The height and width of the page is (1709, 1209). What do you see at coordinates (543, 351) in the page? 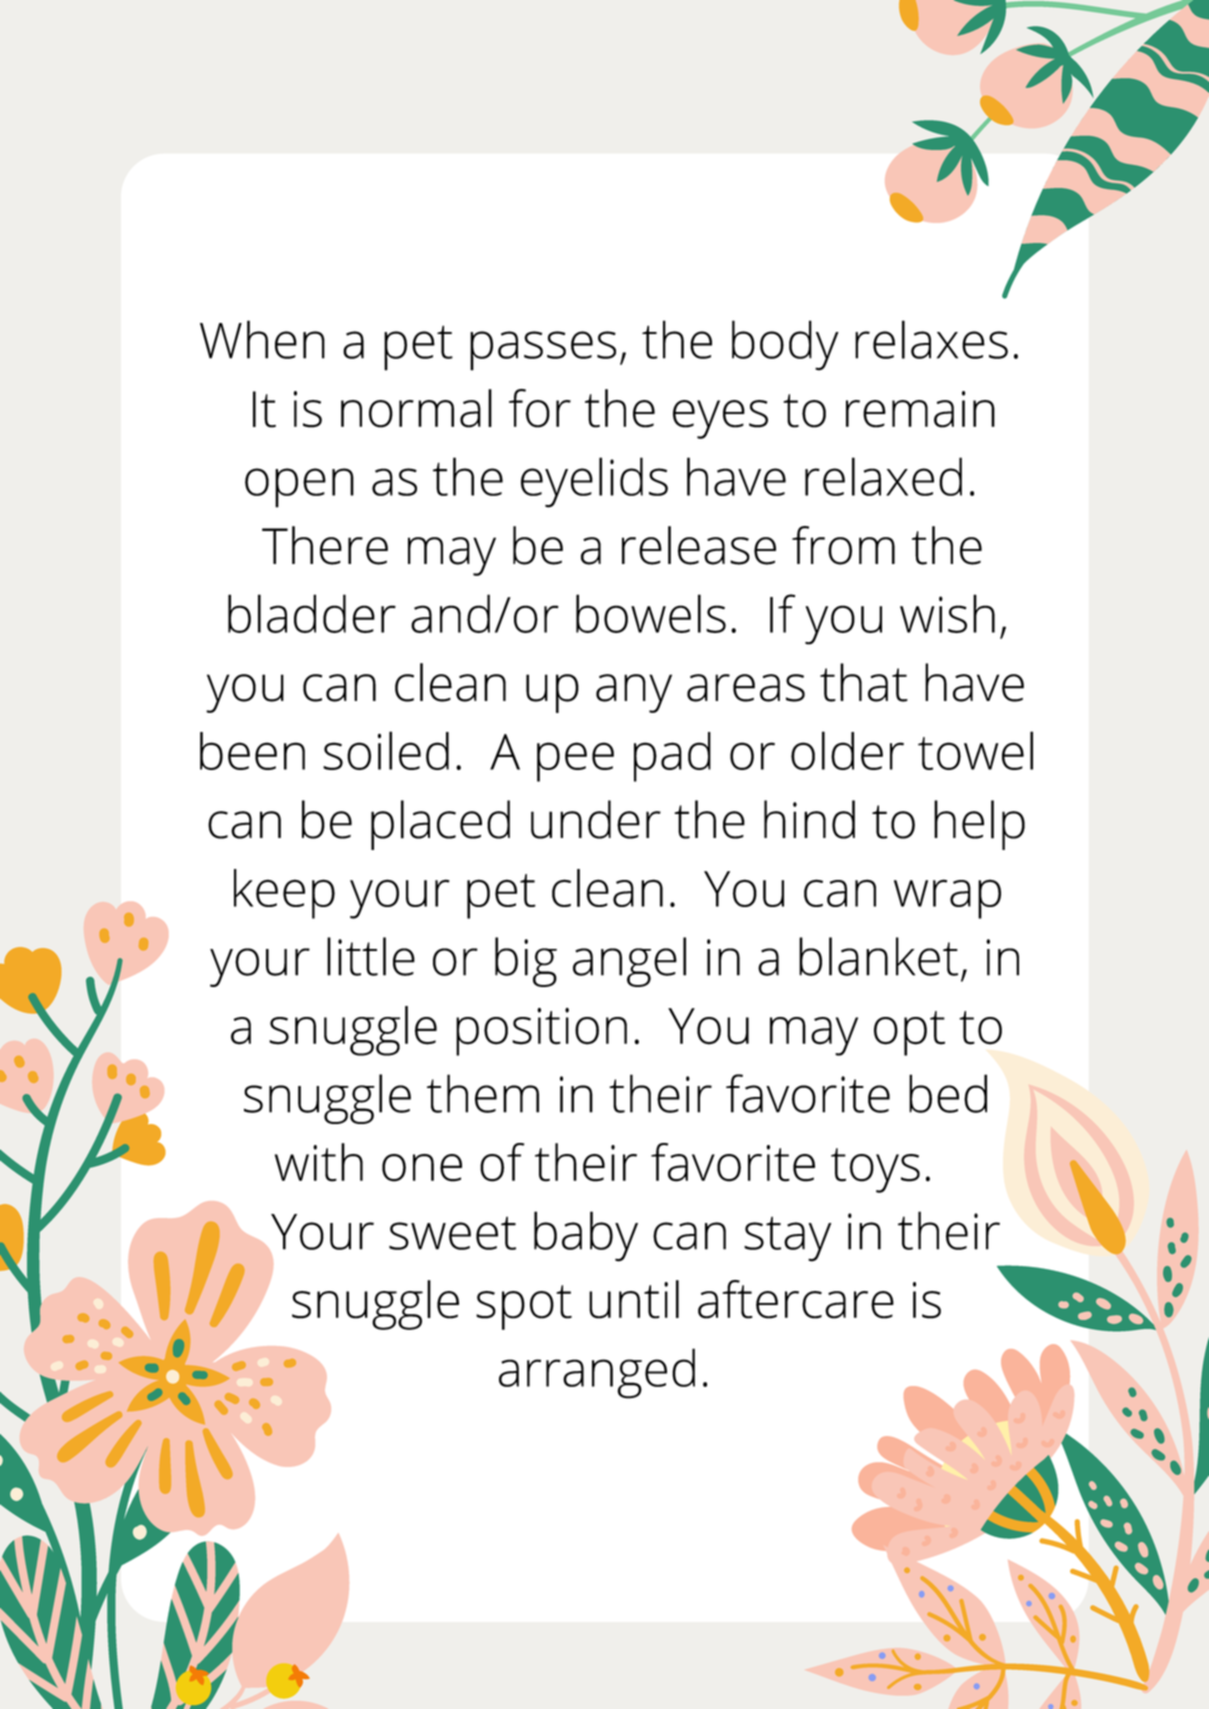
I see `passes` at bounding box center [543, 351].
